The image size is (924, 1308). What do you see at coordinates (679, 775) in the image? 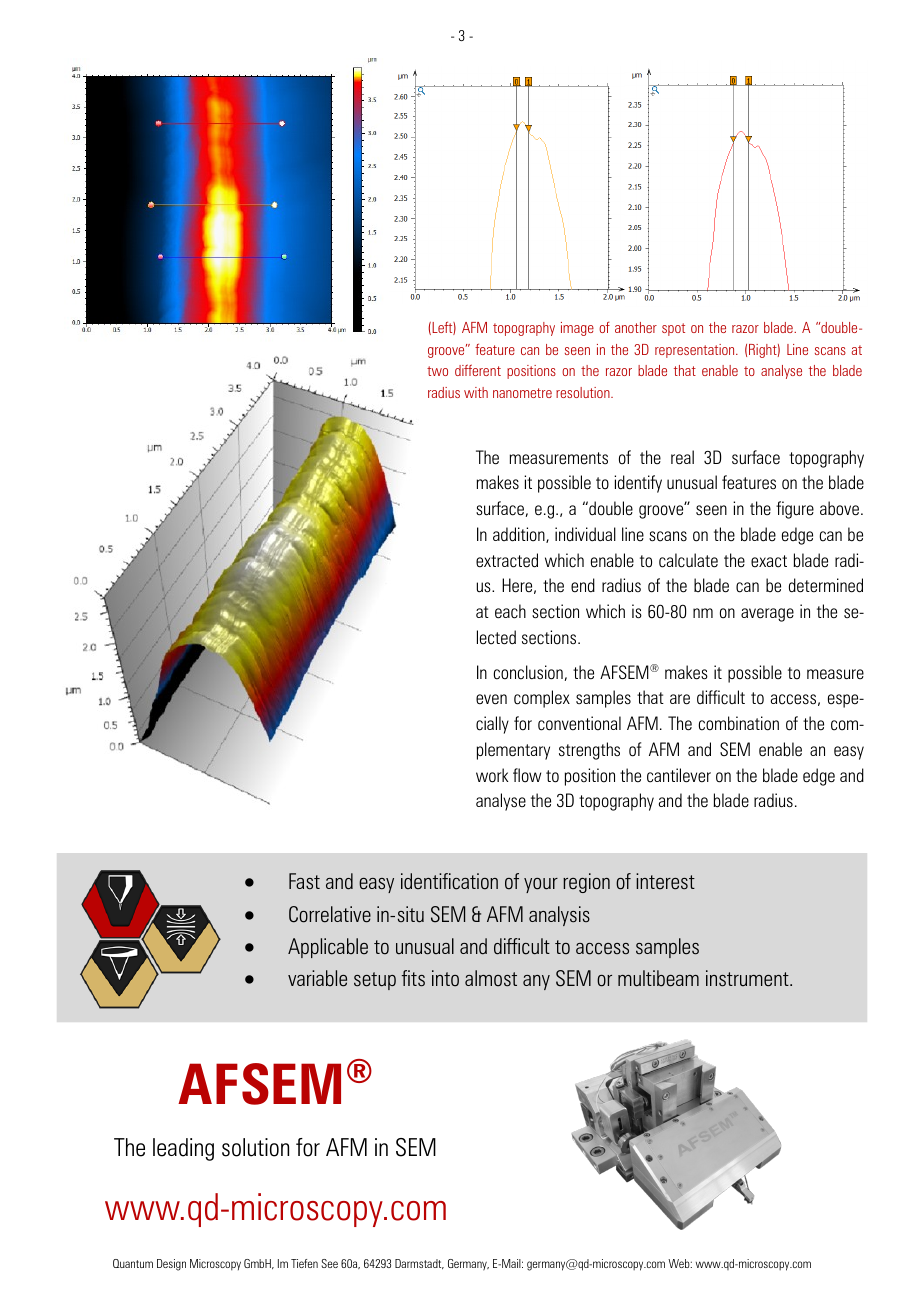
I see `cantilever` at bounding box center [679, 775].
